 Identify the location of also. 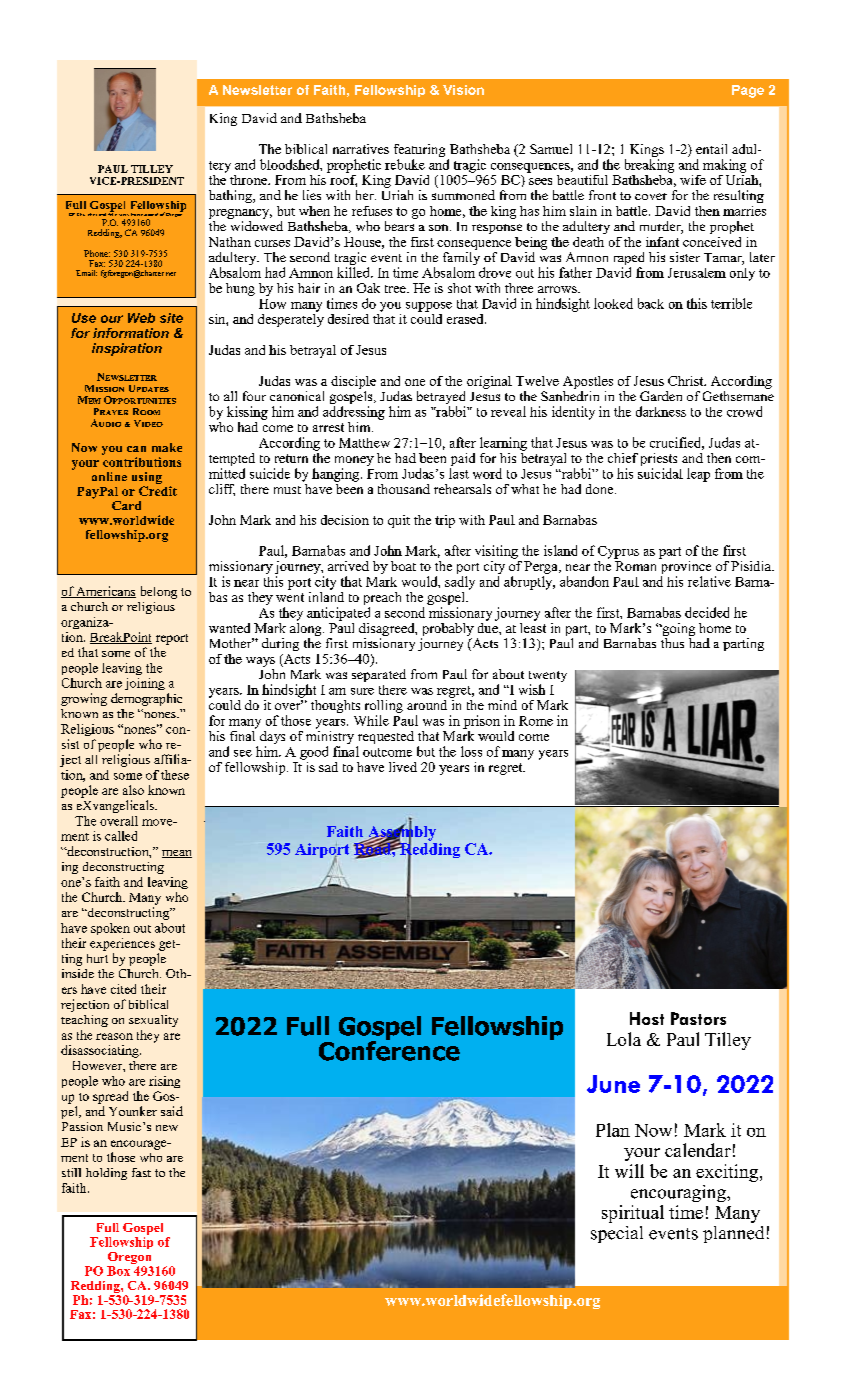
(133, 790).
